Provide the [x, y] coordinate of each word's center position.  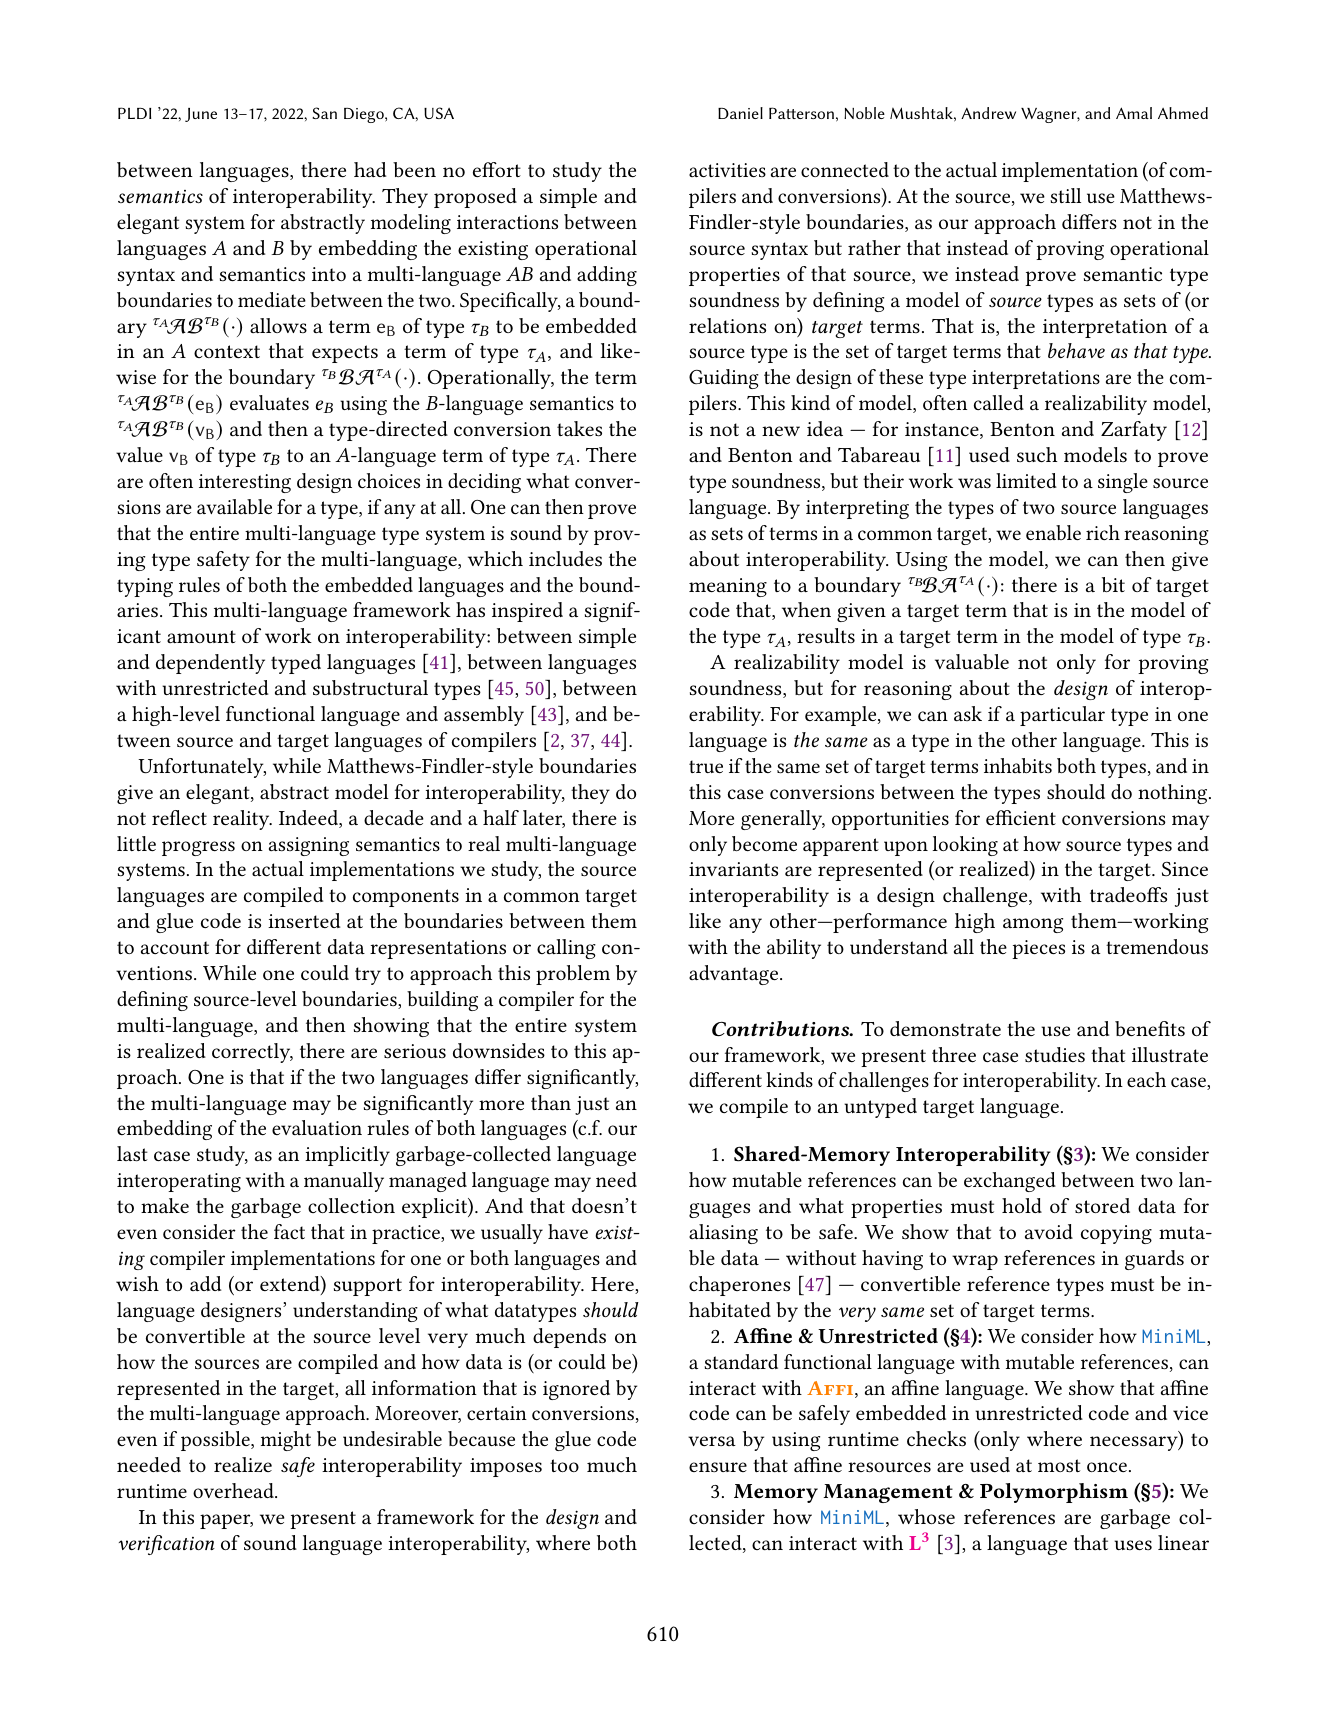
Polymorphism [1054, 1493]
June [201, 115]
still [1065, 195]
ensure [718, 1467]
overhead [234, 1490]
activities [727, 170]
